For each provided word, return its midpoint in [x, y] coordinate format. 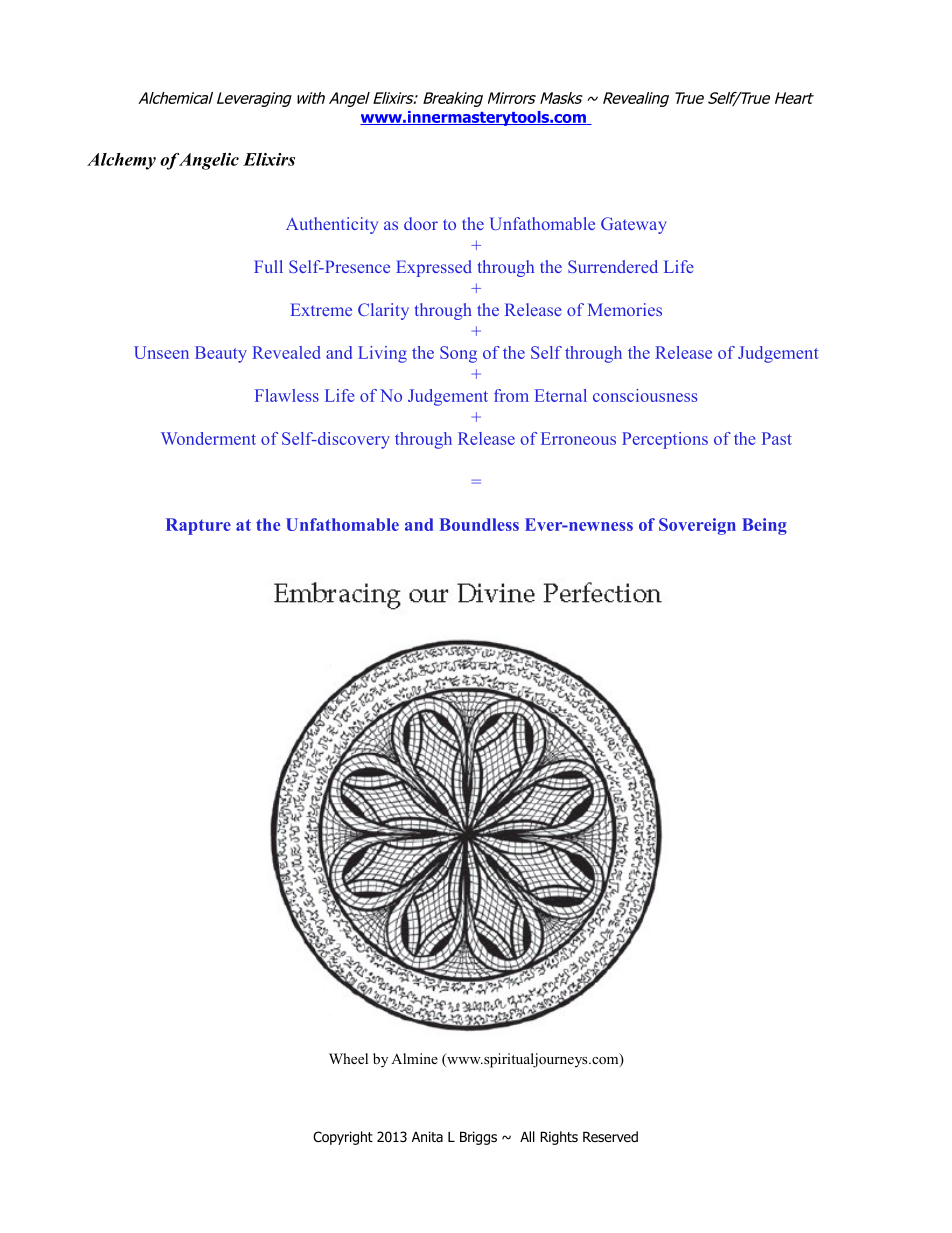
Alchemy [121, 161]
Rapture [198, 526]
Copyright [343, 1138]
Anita [427, 1136]
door [421, 223]
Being [764, 526]
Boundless [479, 524]
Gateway [634, 225]
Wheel [348, 1058]
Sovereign [697, 526]
